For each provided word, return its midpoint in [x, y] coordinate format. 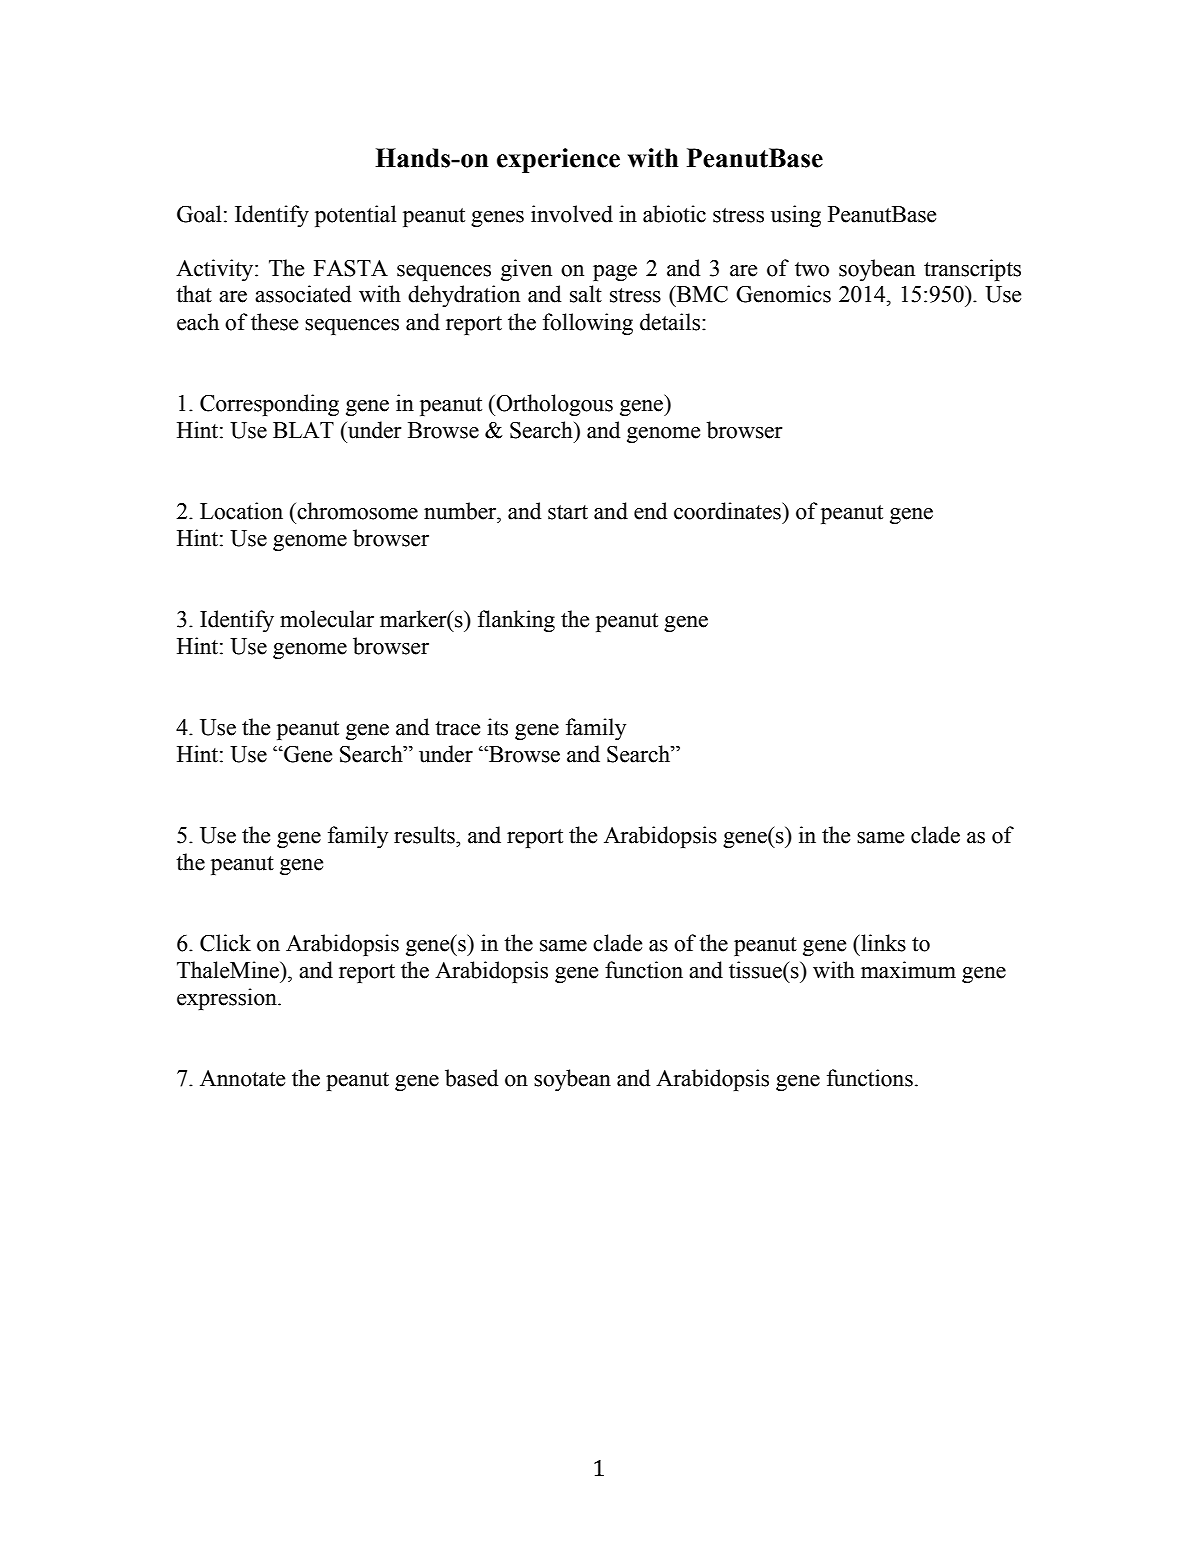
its [497, 727]
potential [355, 216]
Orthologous [553, 405]
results [425, 835]
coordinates [728, 511]
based [471, 1078]
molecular [327, 619]
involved [572, 214]
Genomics [783, 294]
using [796, 216]
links [882, 943]
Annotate [242, 1078]
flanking [516, 621]
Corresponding [269, 405]
